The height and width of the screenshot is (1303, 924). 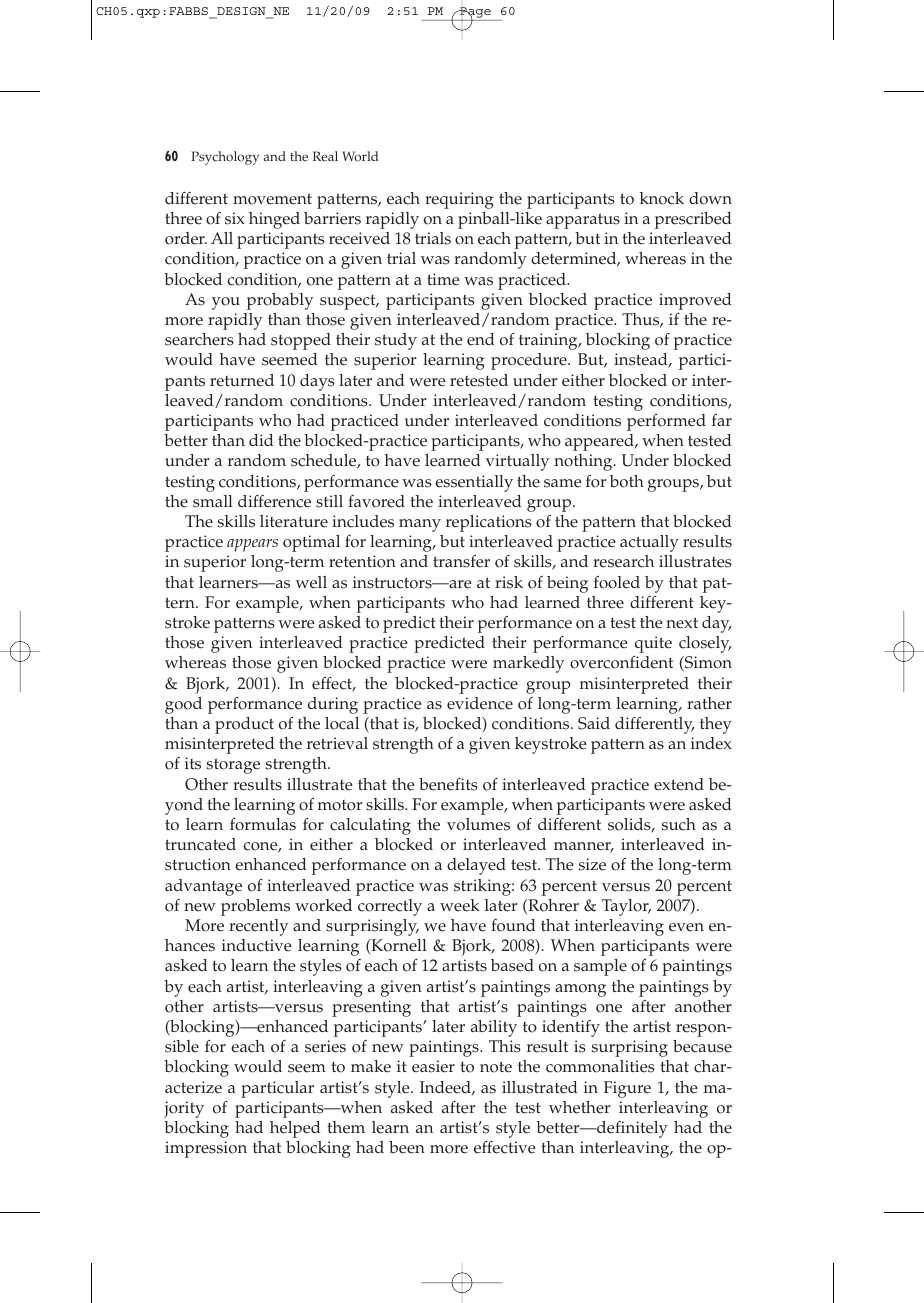 I want to click on movement, so click(x=272, y=199).
